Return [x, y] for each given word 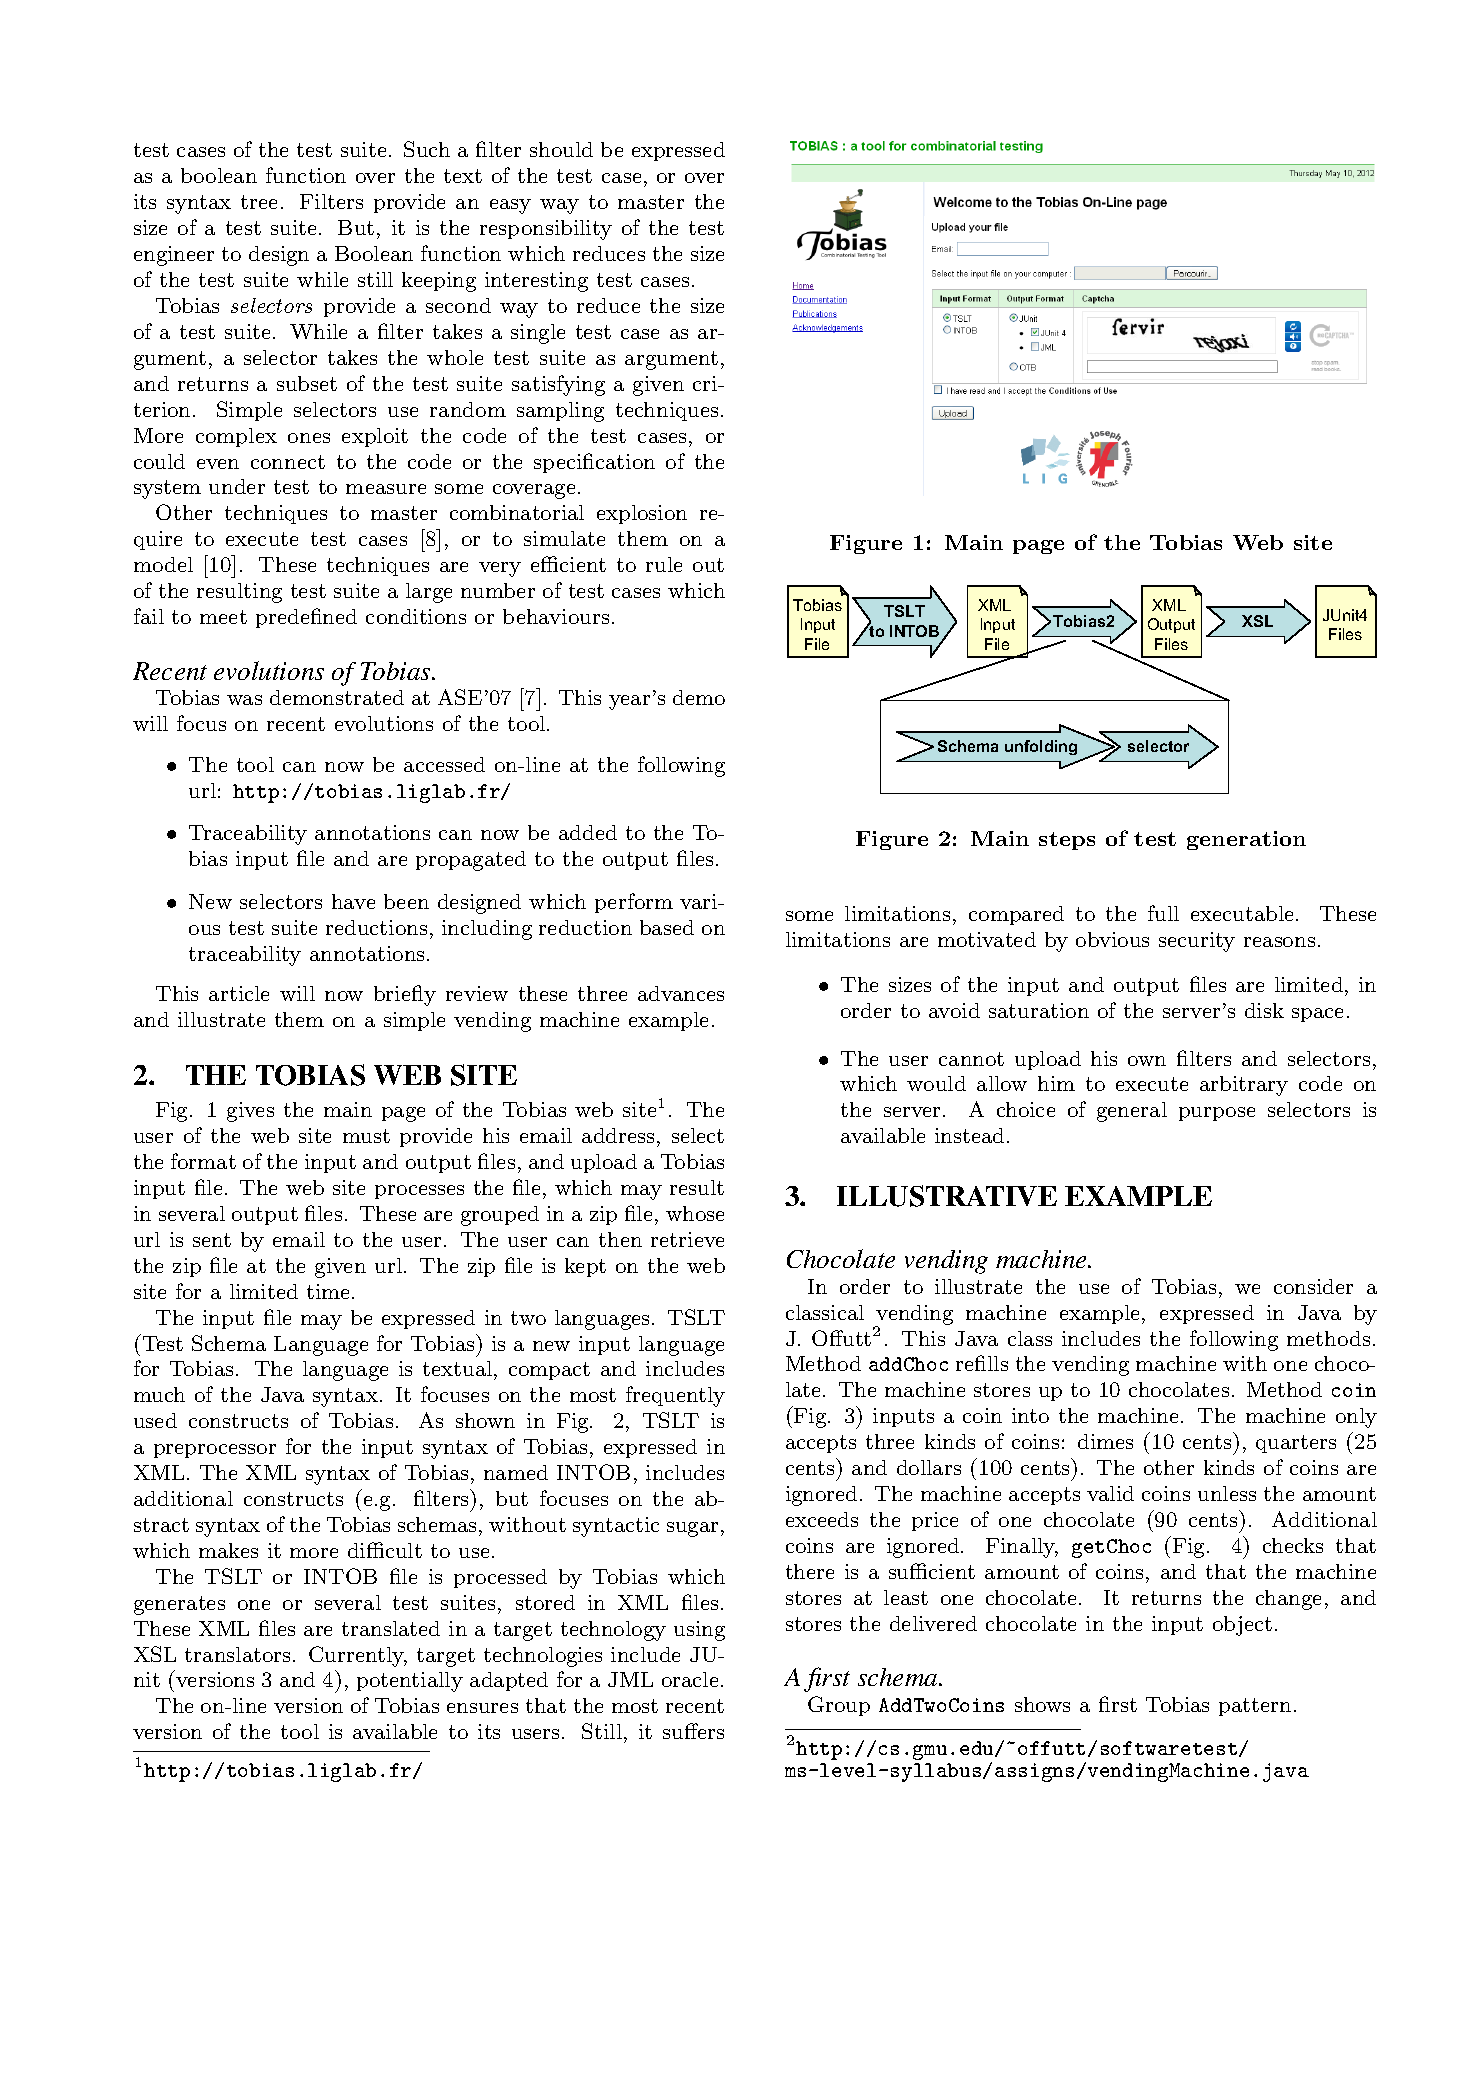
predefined [306, 618]
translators [237, 1654]
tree [259, 202]
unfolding [1041, 747]
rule [664, 564]
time [328, 1291]
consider [1313, 1286]
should [561, 149]
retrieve [687, 1239]
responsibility [546, 230]
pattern [1255, 1707]
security [1197, 942]
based [667, 927]
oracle [690, 1679]
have [353, 901]
